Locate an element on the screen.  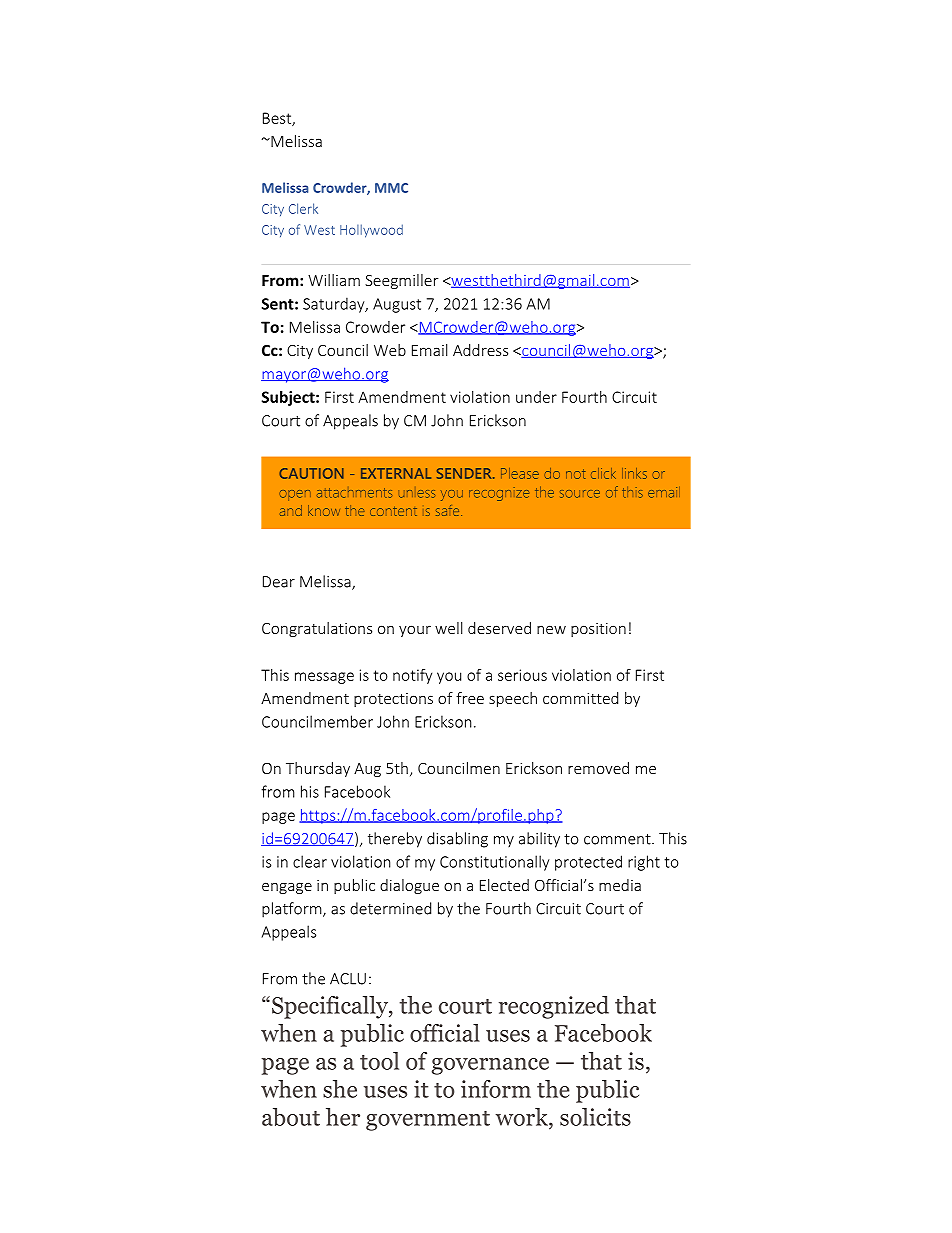
safe is located at coordinates (449, 510).
